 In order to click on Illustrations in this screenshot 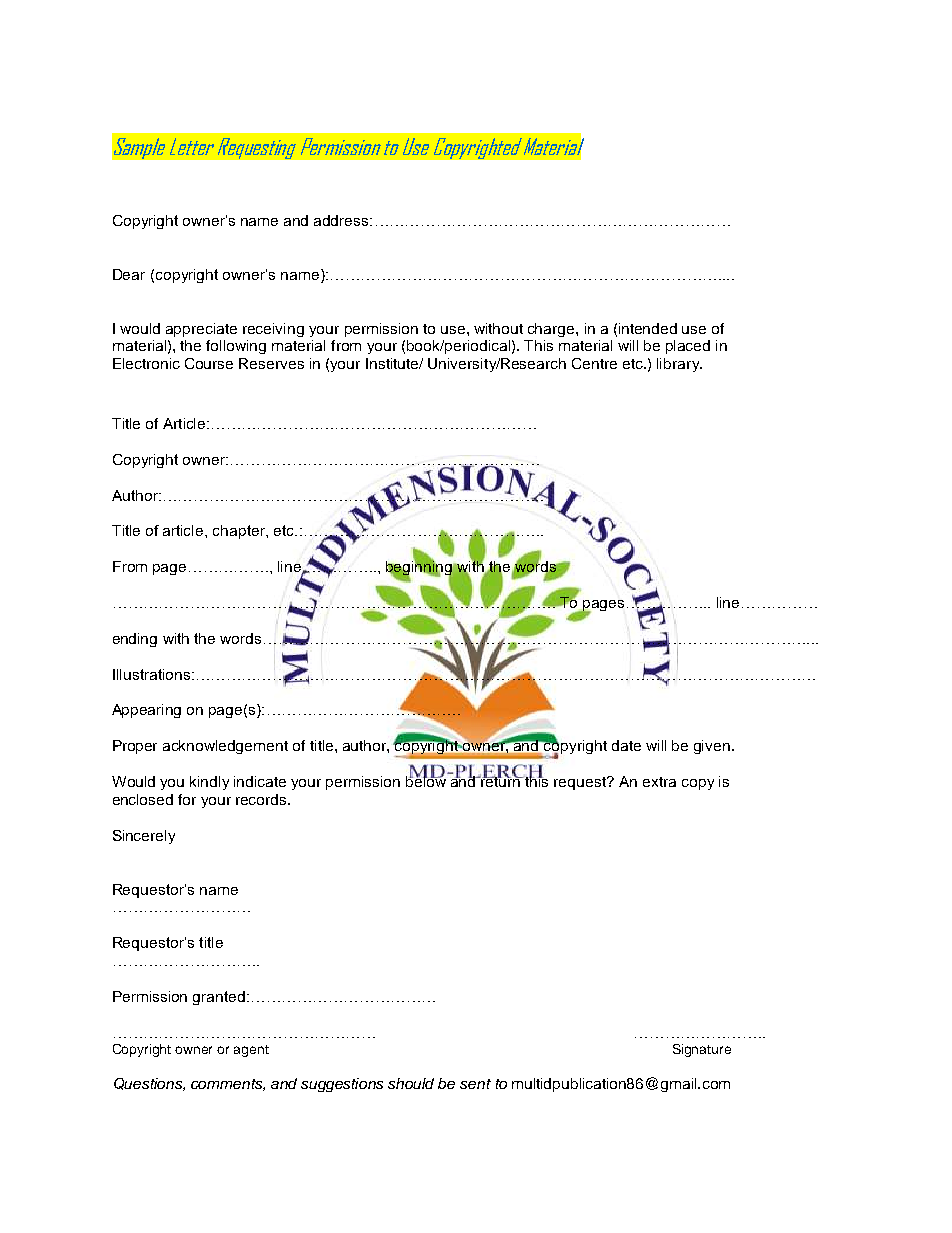, I will do `click(151, 674)`.
